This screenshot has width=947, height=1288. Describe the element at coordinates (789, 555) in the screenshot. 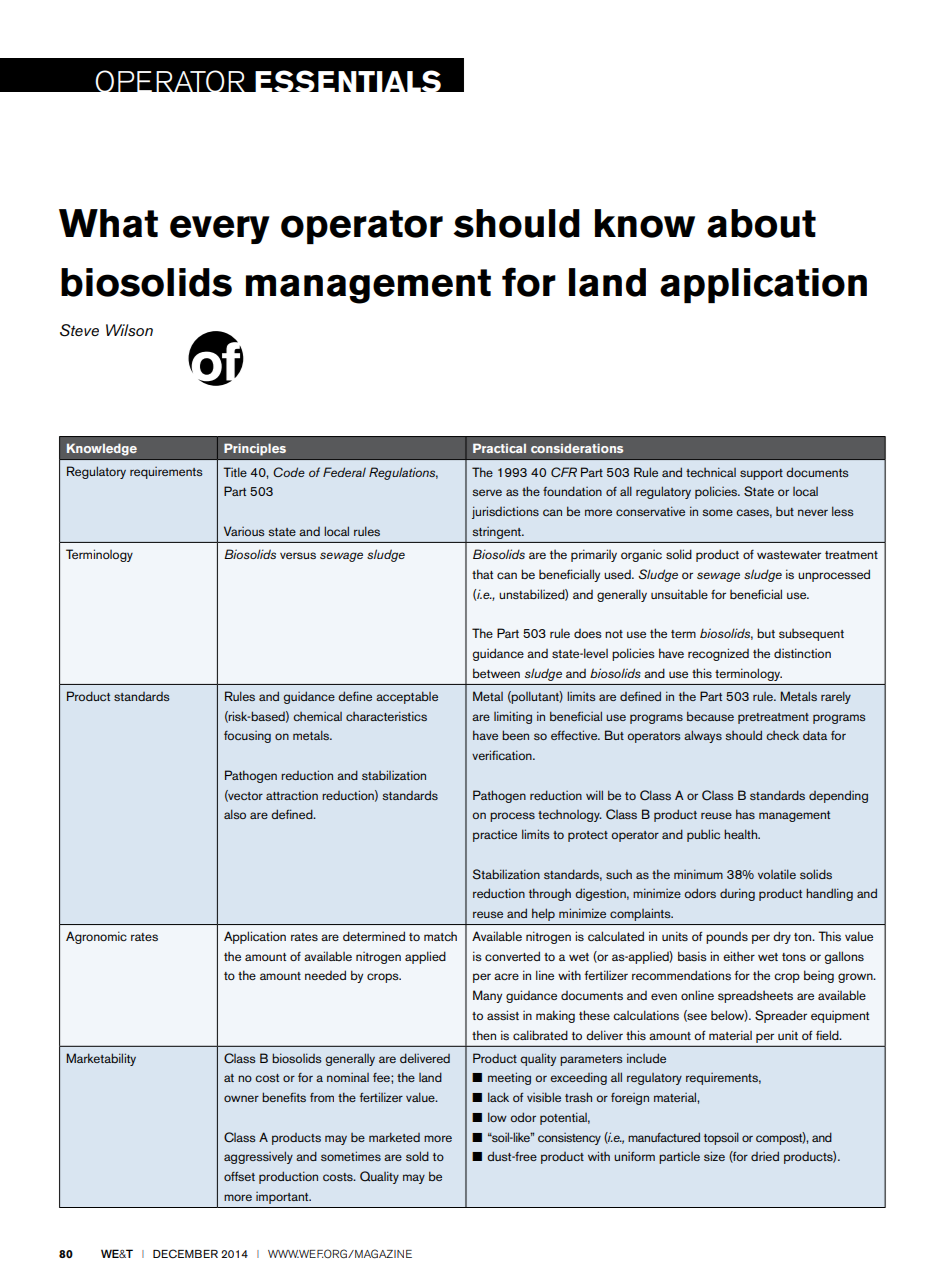

I see `wastewater` at that location.
